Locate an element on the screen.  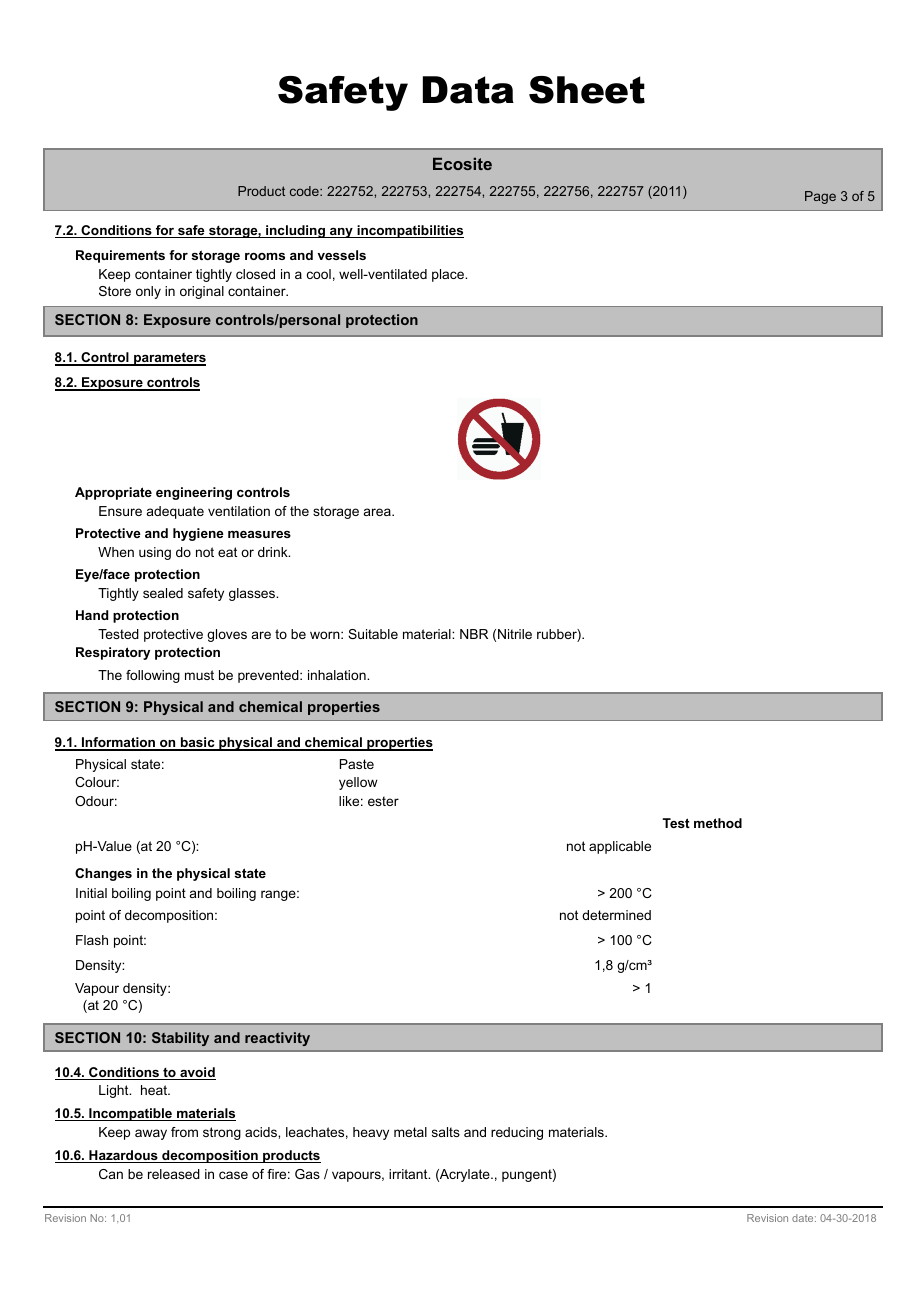
Data is located at coordinates (468, 90).
